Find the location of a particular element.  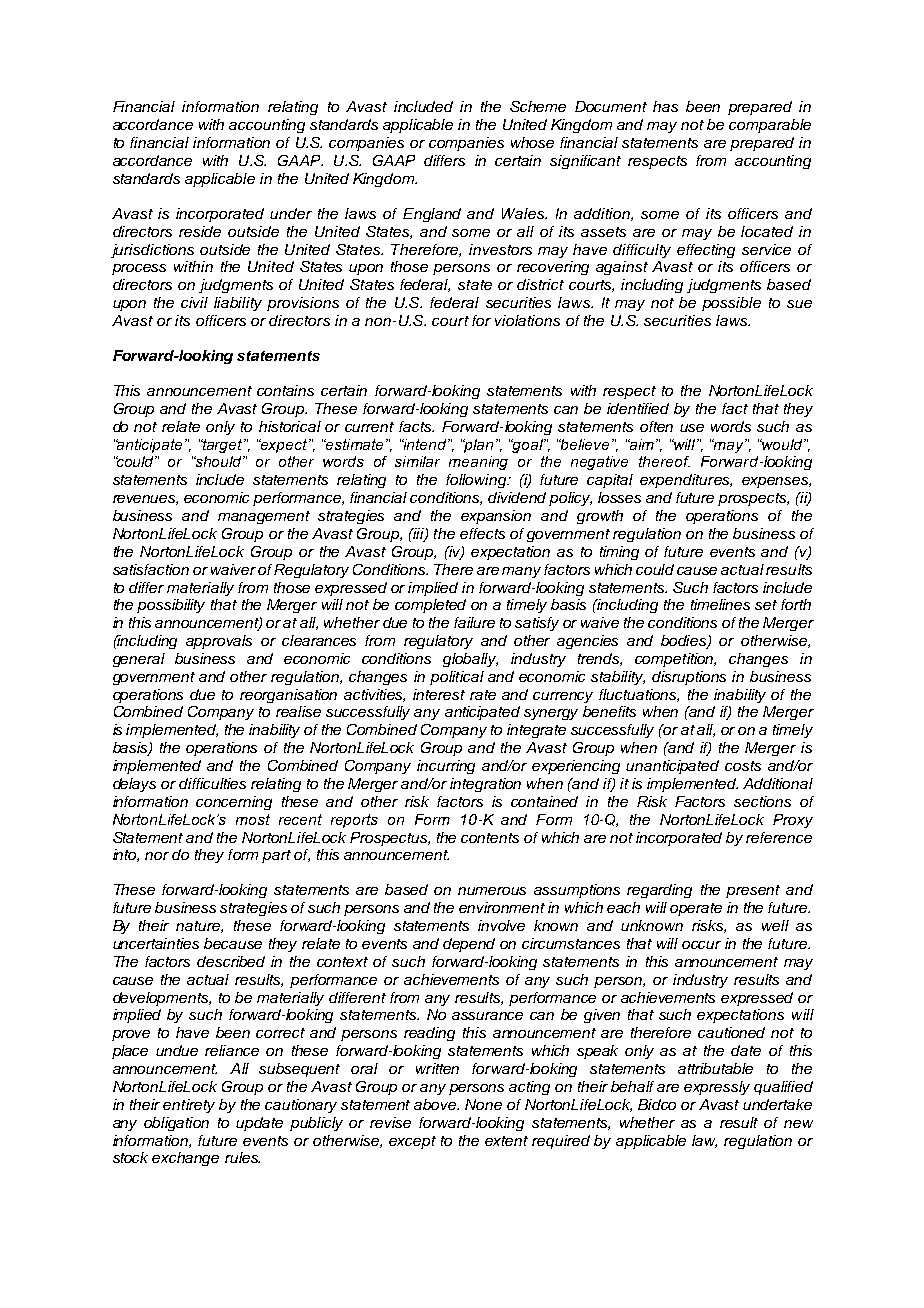

plan is located at coordinates (478, 446).
